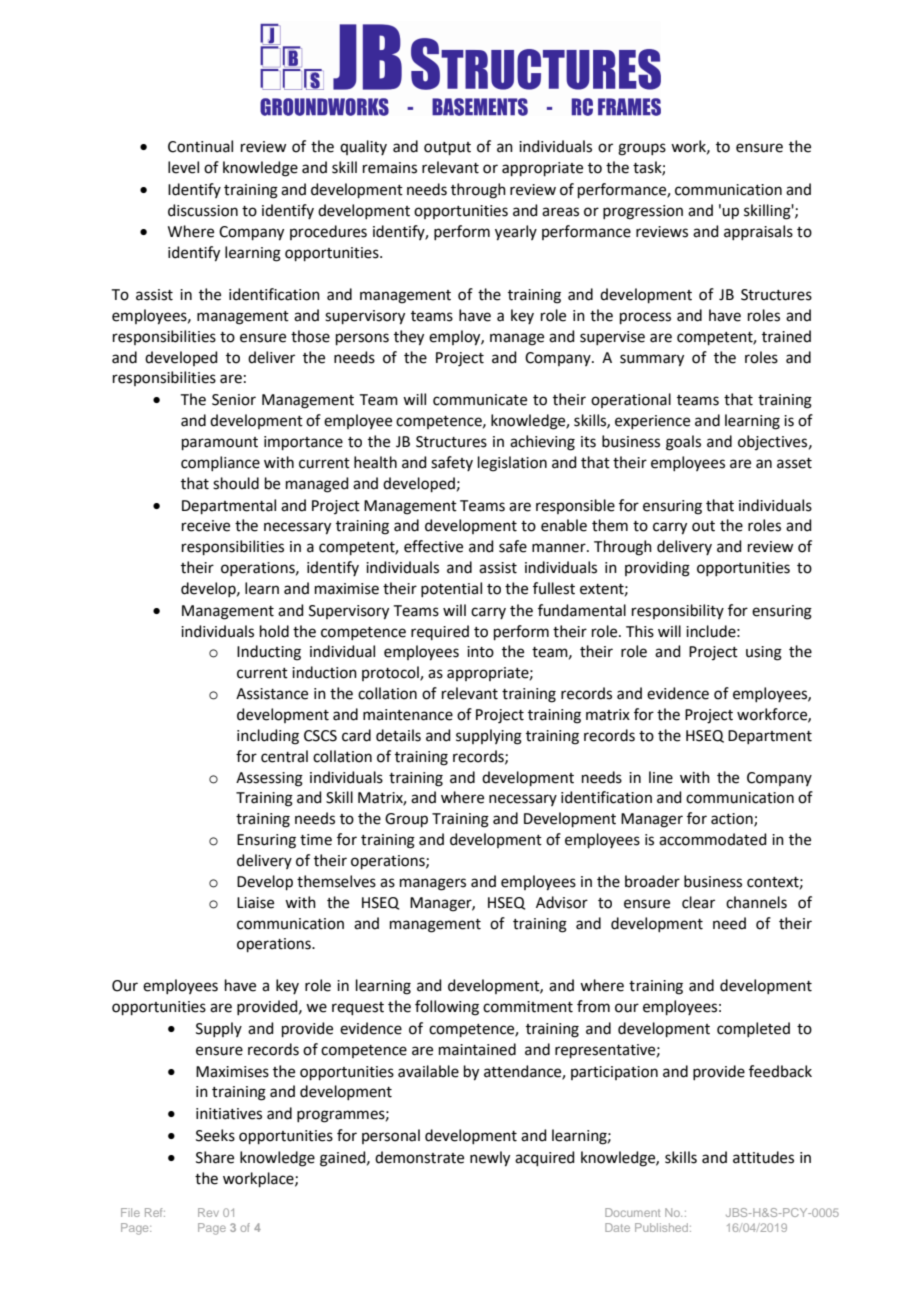 The width and height of the screenshot is (924, 1308). What do you see at coordinates (433, 546) in the screenshot?
I see `effective` at bounding box center [433, 546].
